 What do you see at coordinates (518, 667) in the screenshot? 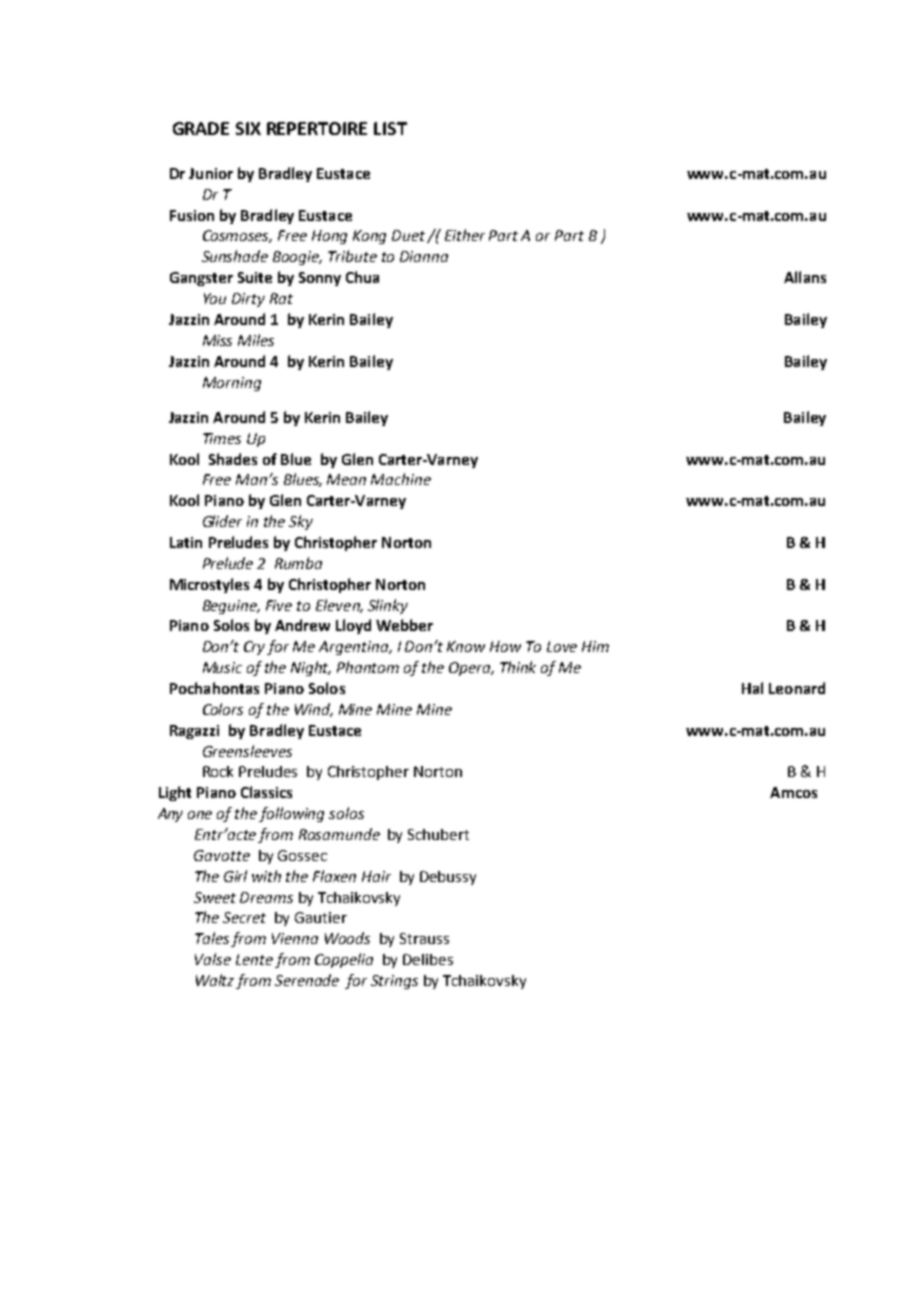
I see `Think` at bounding box center [518, 667].
